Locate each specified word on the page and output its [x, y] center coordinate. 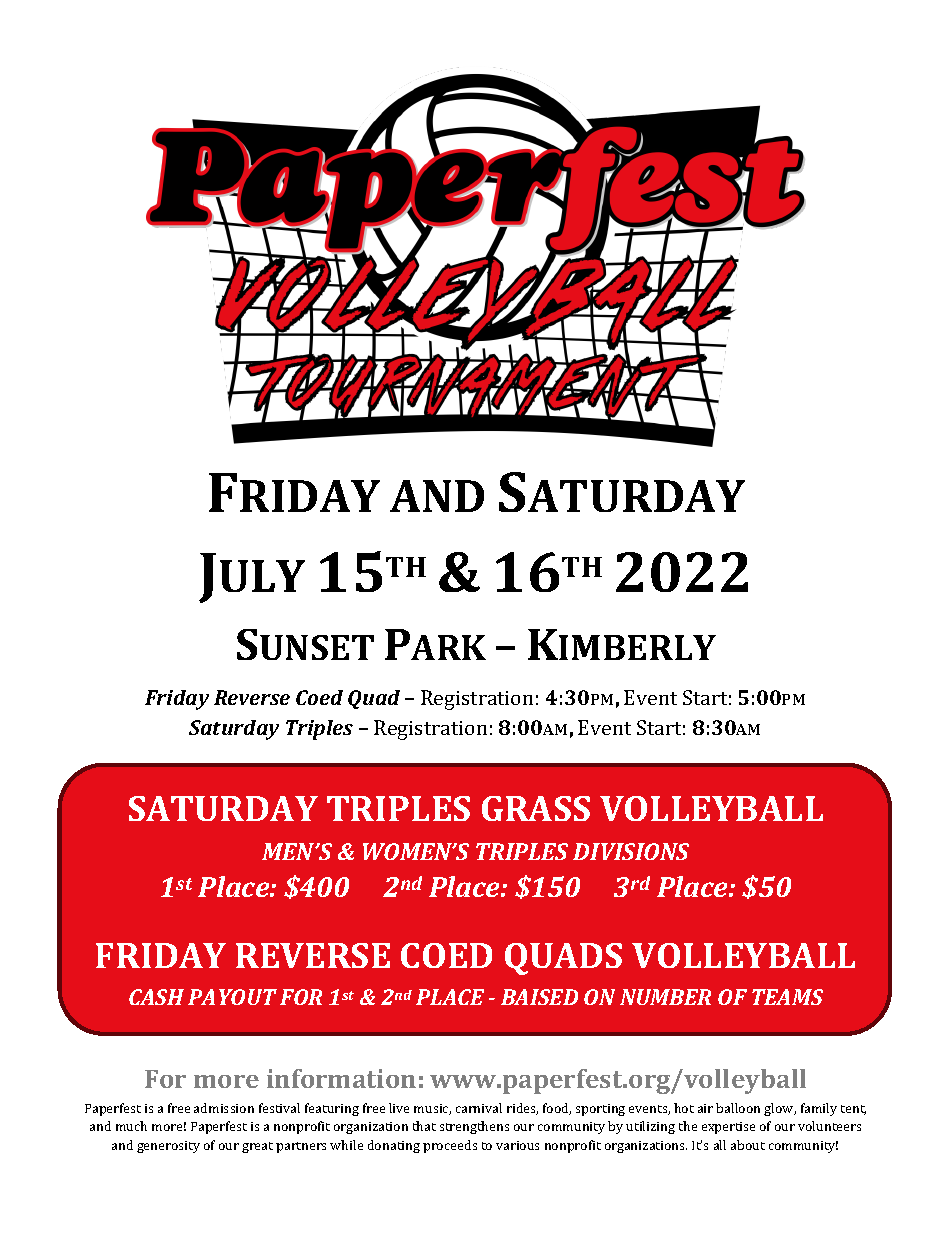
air [705, 1108]
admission [224, 1108]
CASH [156, 997]
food [557, 1109]
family [819, 1109]
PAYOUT [232, 997]
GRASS [536, 808]
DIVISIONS [631, 851]
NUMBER [665, 997]
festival [279, 1108]
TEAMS [787, 997]
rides [522, 1109]
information [341, 1078]
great [257, 1147]
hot [684, 1108]
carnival [479, 1108]
